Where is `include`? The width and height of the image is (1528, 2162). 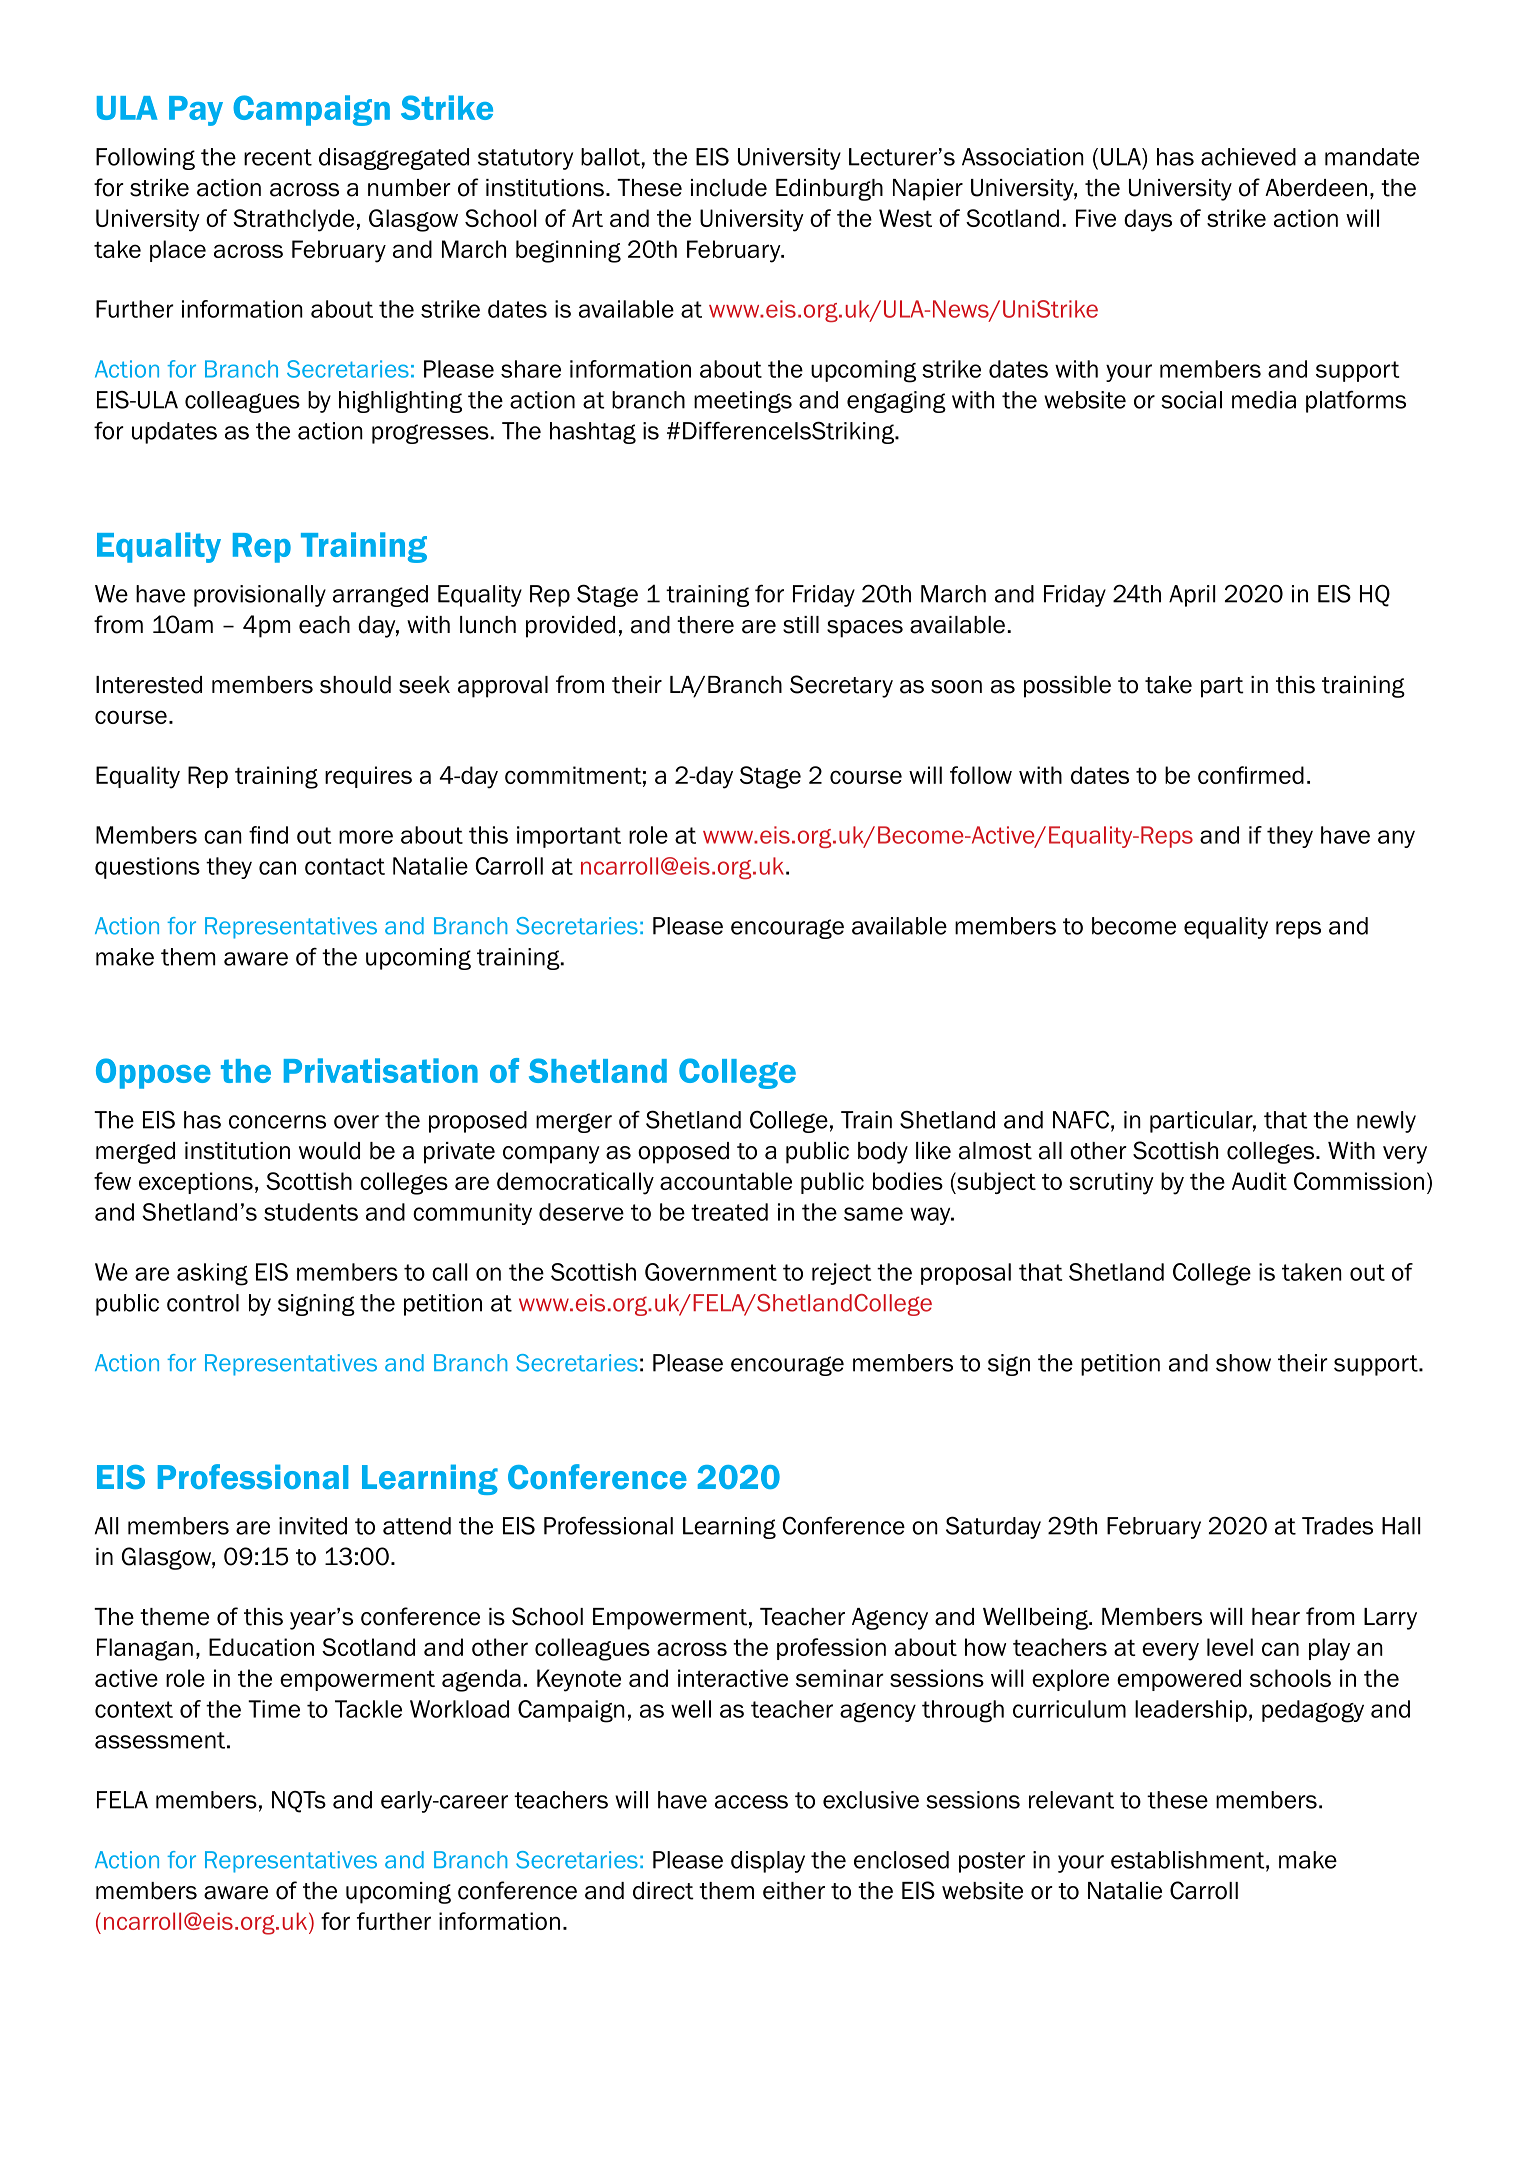 include is located at coordinates (729, 188).
